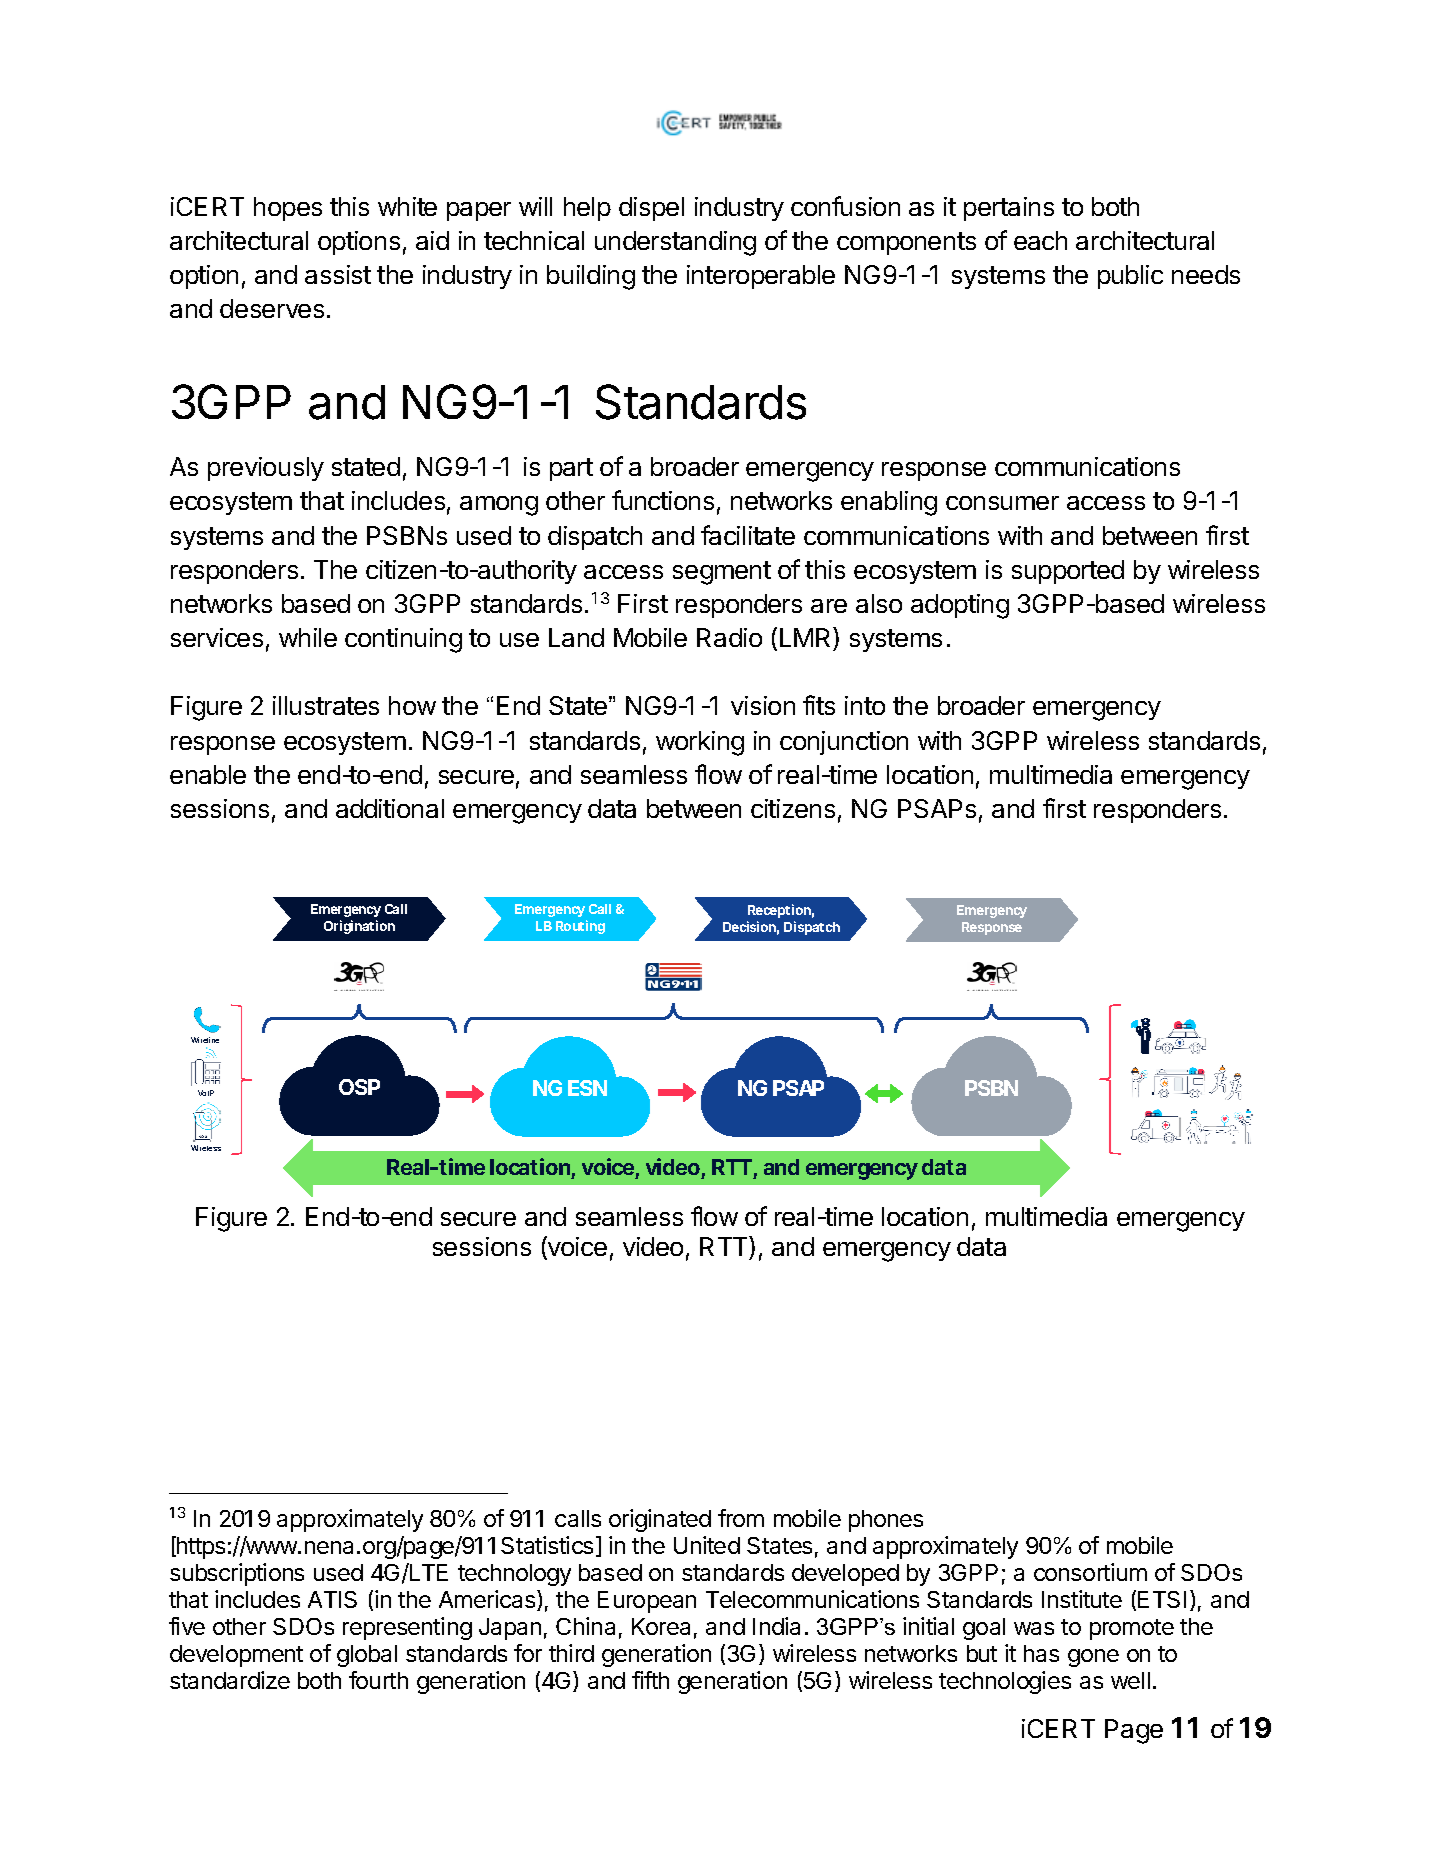  What do you see at coordinates (359, 927) in the document?
I see `Origination` at bounding box center [359, 927].
